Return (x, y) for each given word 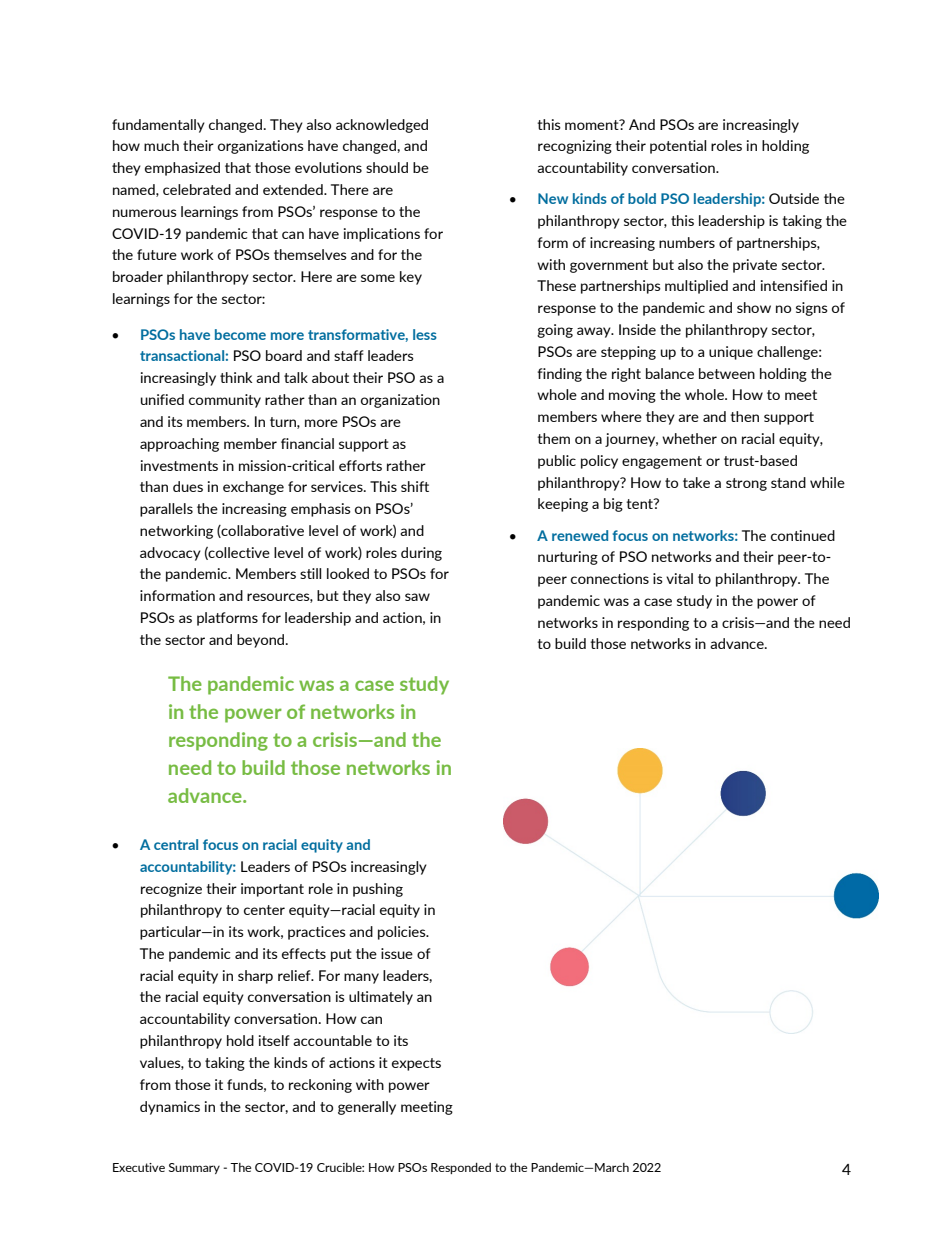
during (421, 554)
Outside (794, 198)
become (240, 334)
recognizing (575, 147)
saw (417, 597)
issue (397, 953)
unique (731, 353)
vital (679, 578)
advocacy (170, 554)
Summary (194, 1168)
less (425, 334)
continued (803, 535)
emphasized (182, 169)
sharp (255, 977)
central (176, 844)
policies (403, 933)
